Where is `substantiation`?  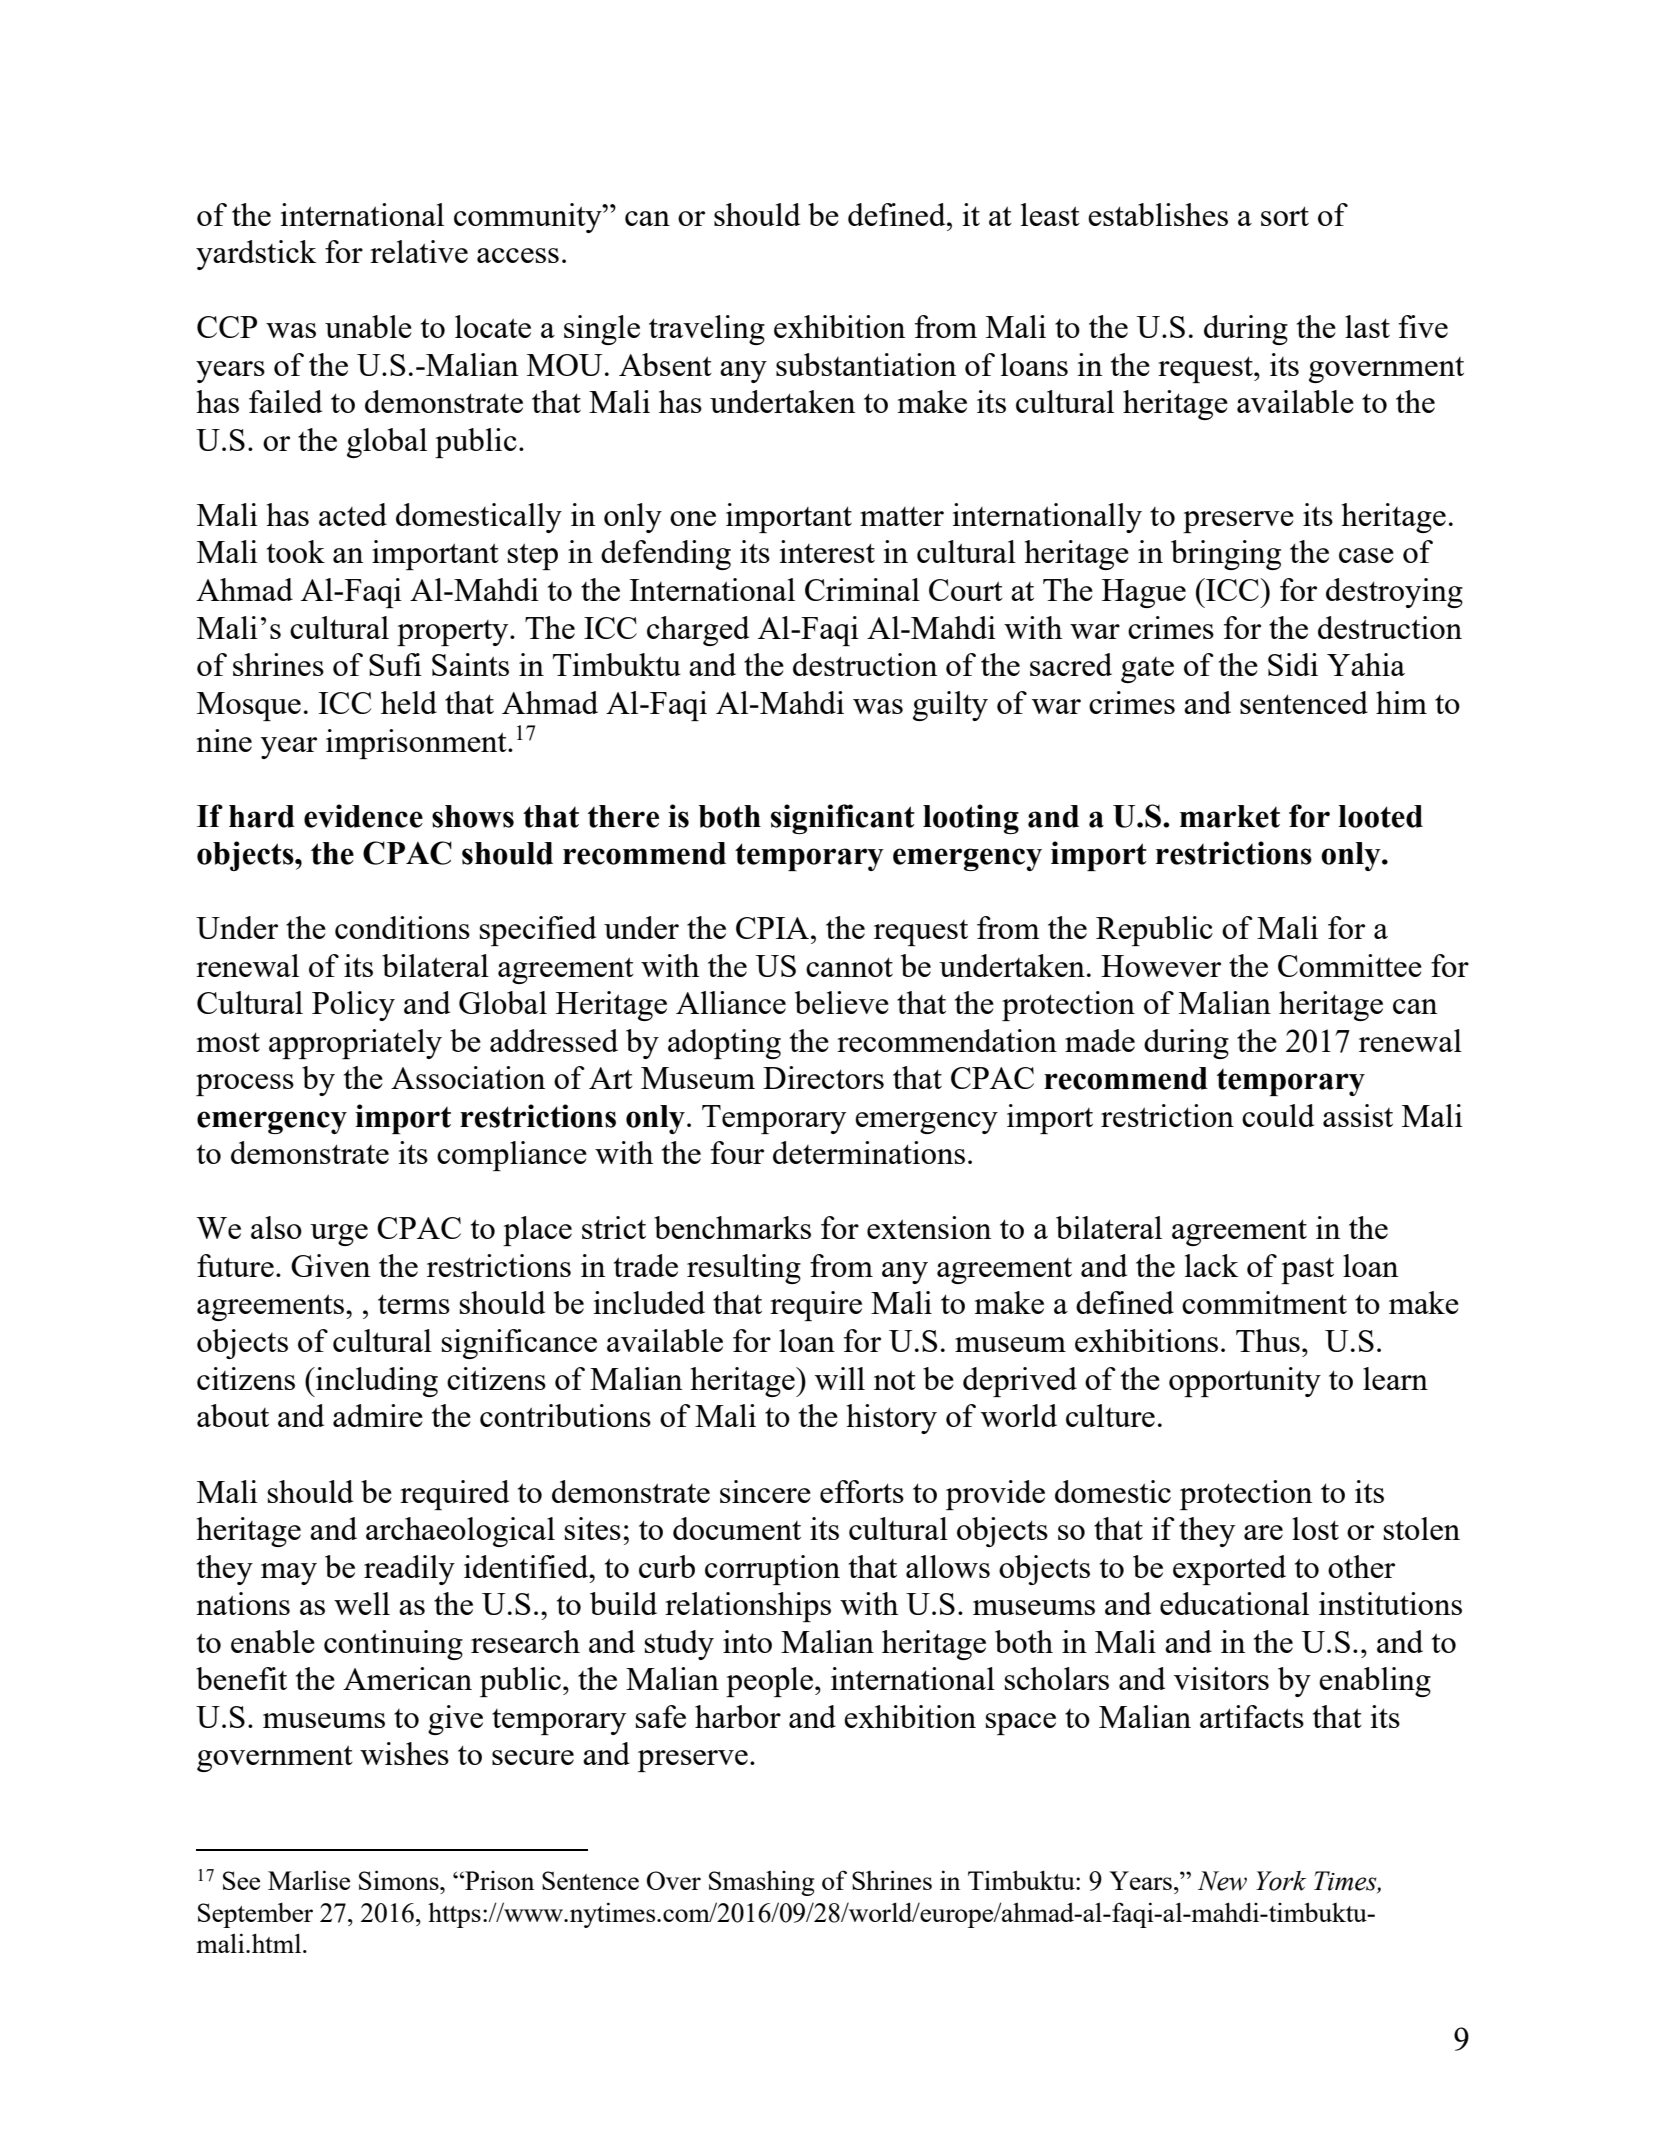 substantiation is located at coordinates (866, 364).
